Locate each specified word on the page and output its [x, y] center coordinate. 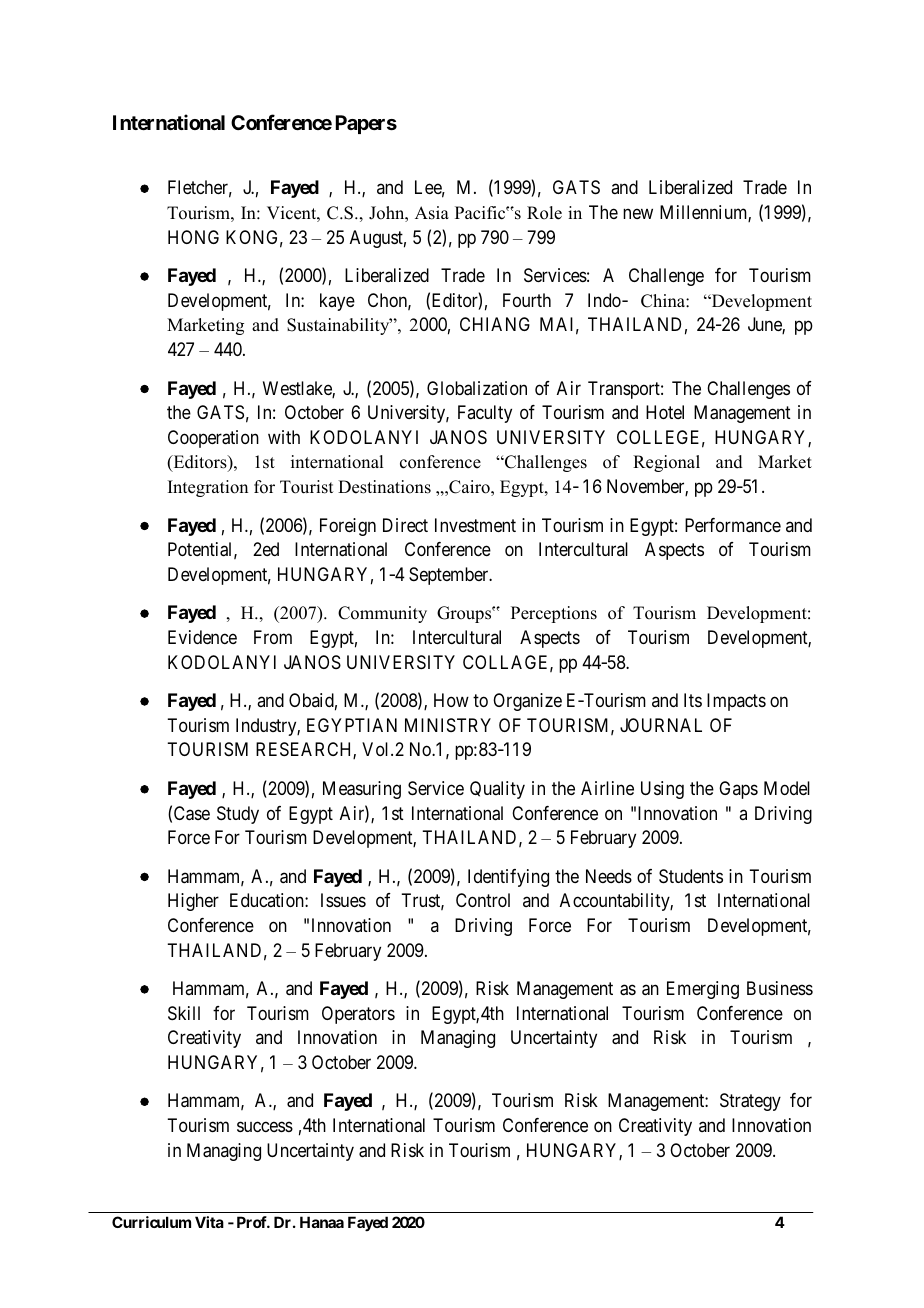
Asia [432, 213]
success [265, 1126]
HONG [193, 237]
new [638, 213]
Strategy [750, 1102]
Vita [209, 1222]
